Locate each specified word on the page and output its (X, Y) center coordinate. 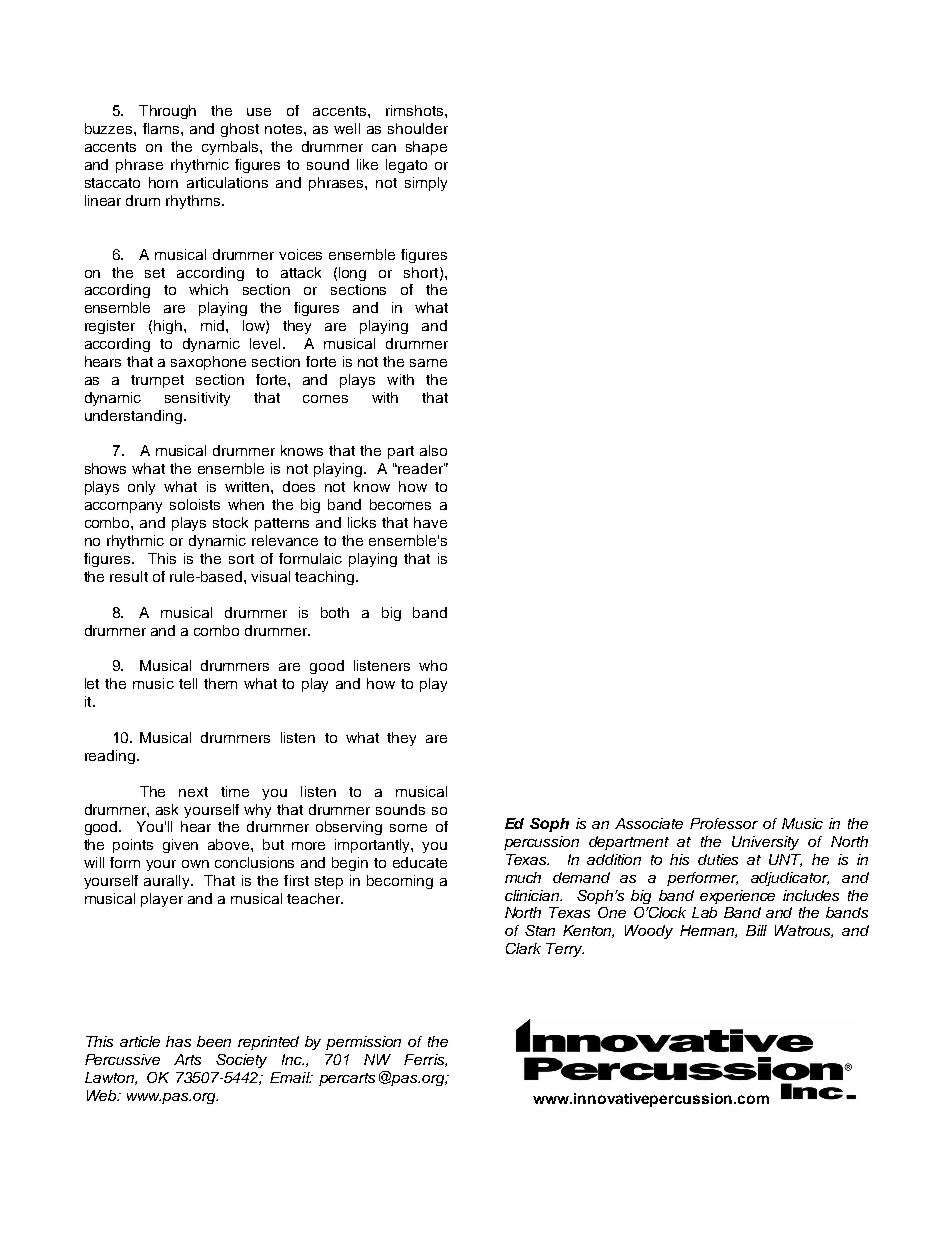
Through (167, 112)
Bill (756, 930)
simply (426, 184)
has (178, 1041)
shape (426, 148)
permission (363, 1043)
